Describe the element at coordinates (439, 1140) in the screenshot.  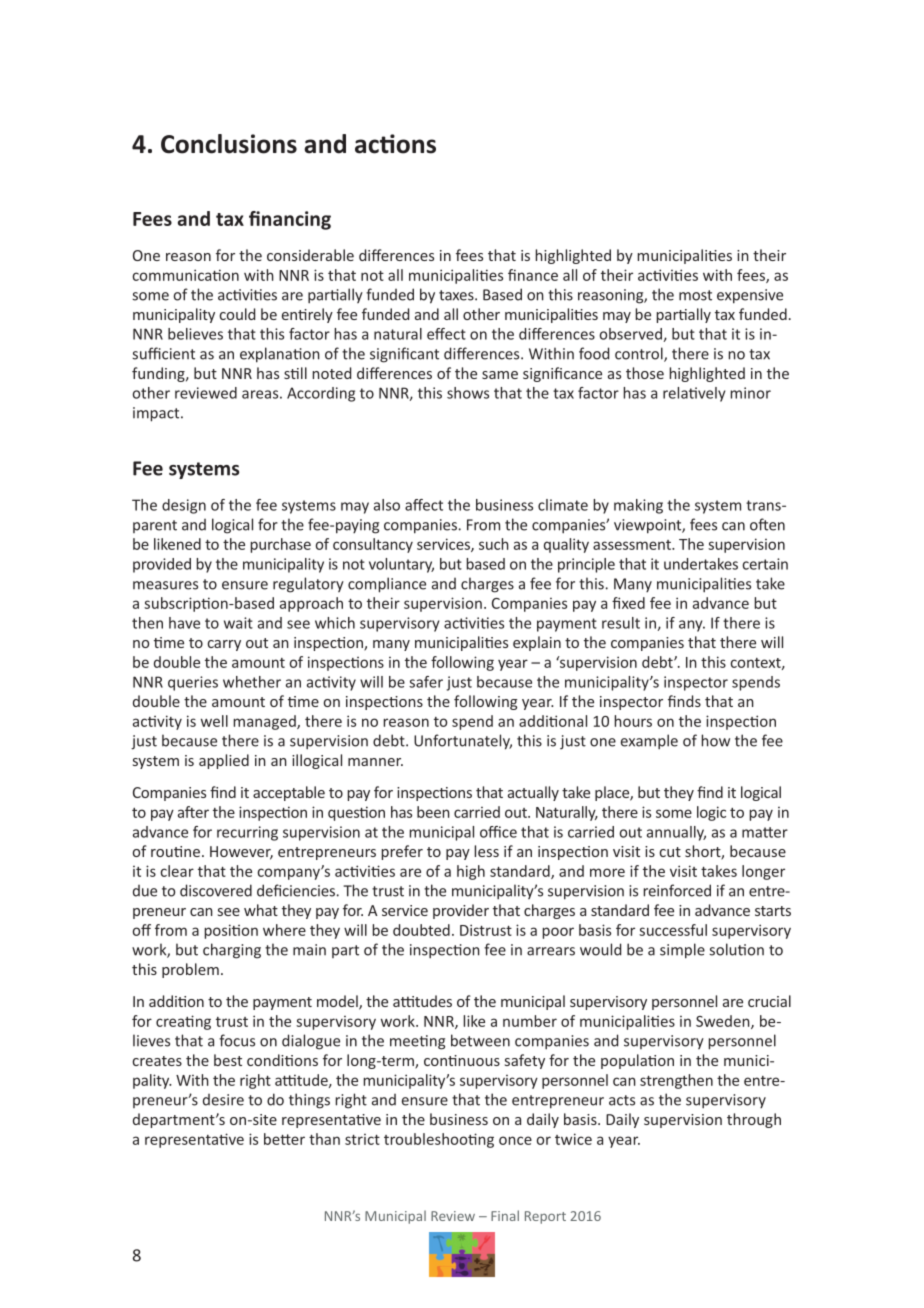
I see `troubleshooting` at that location.
